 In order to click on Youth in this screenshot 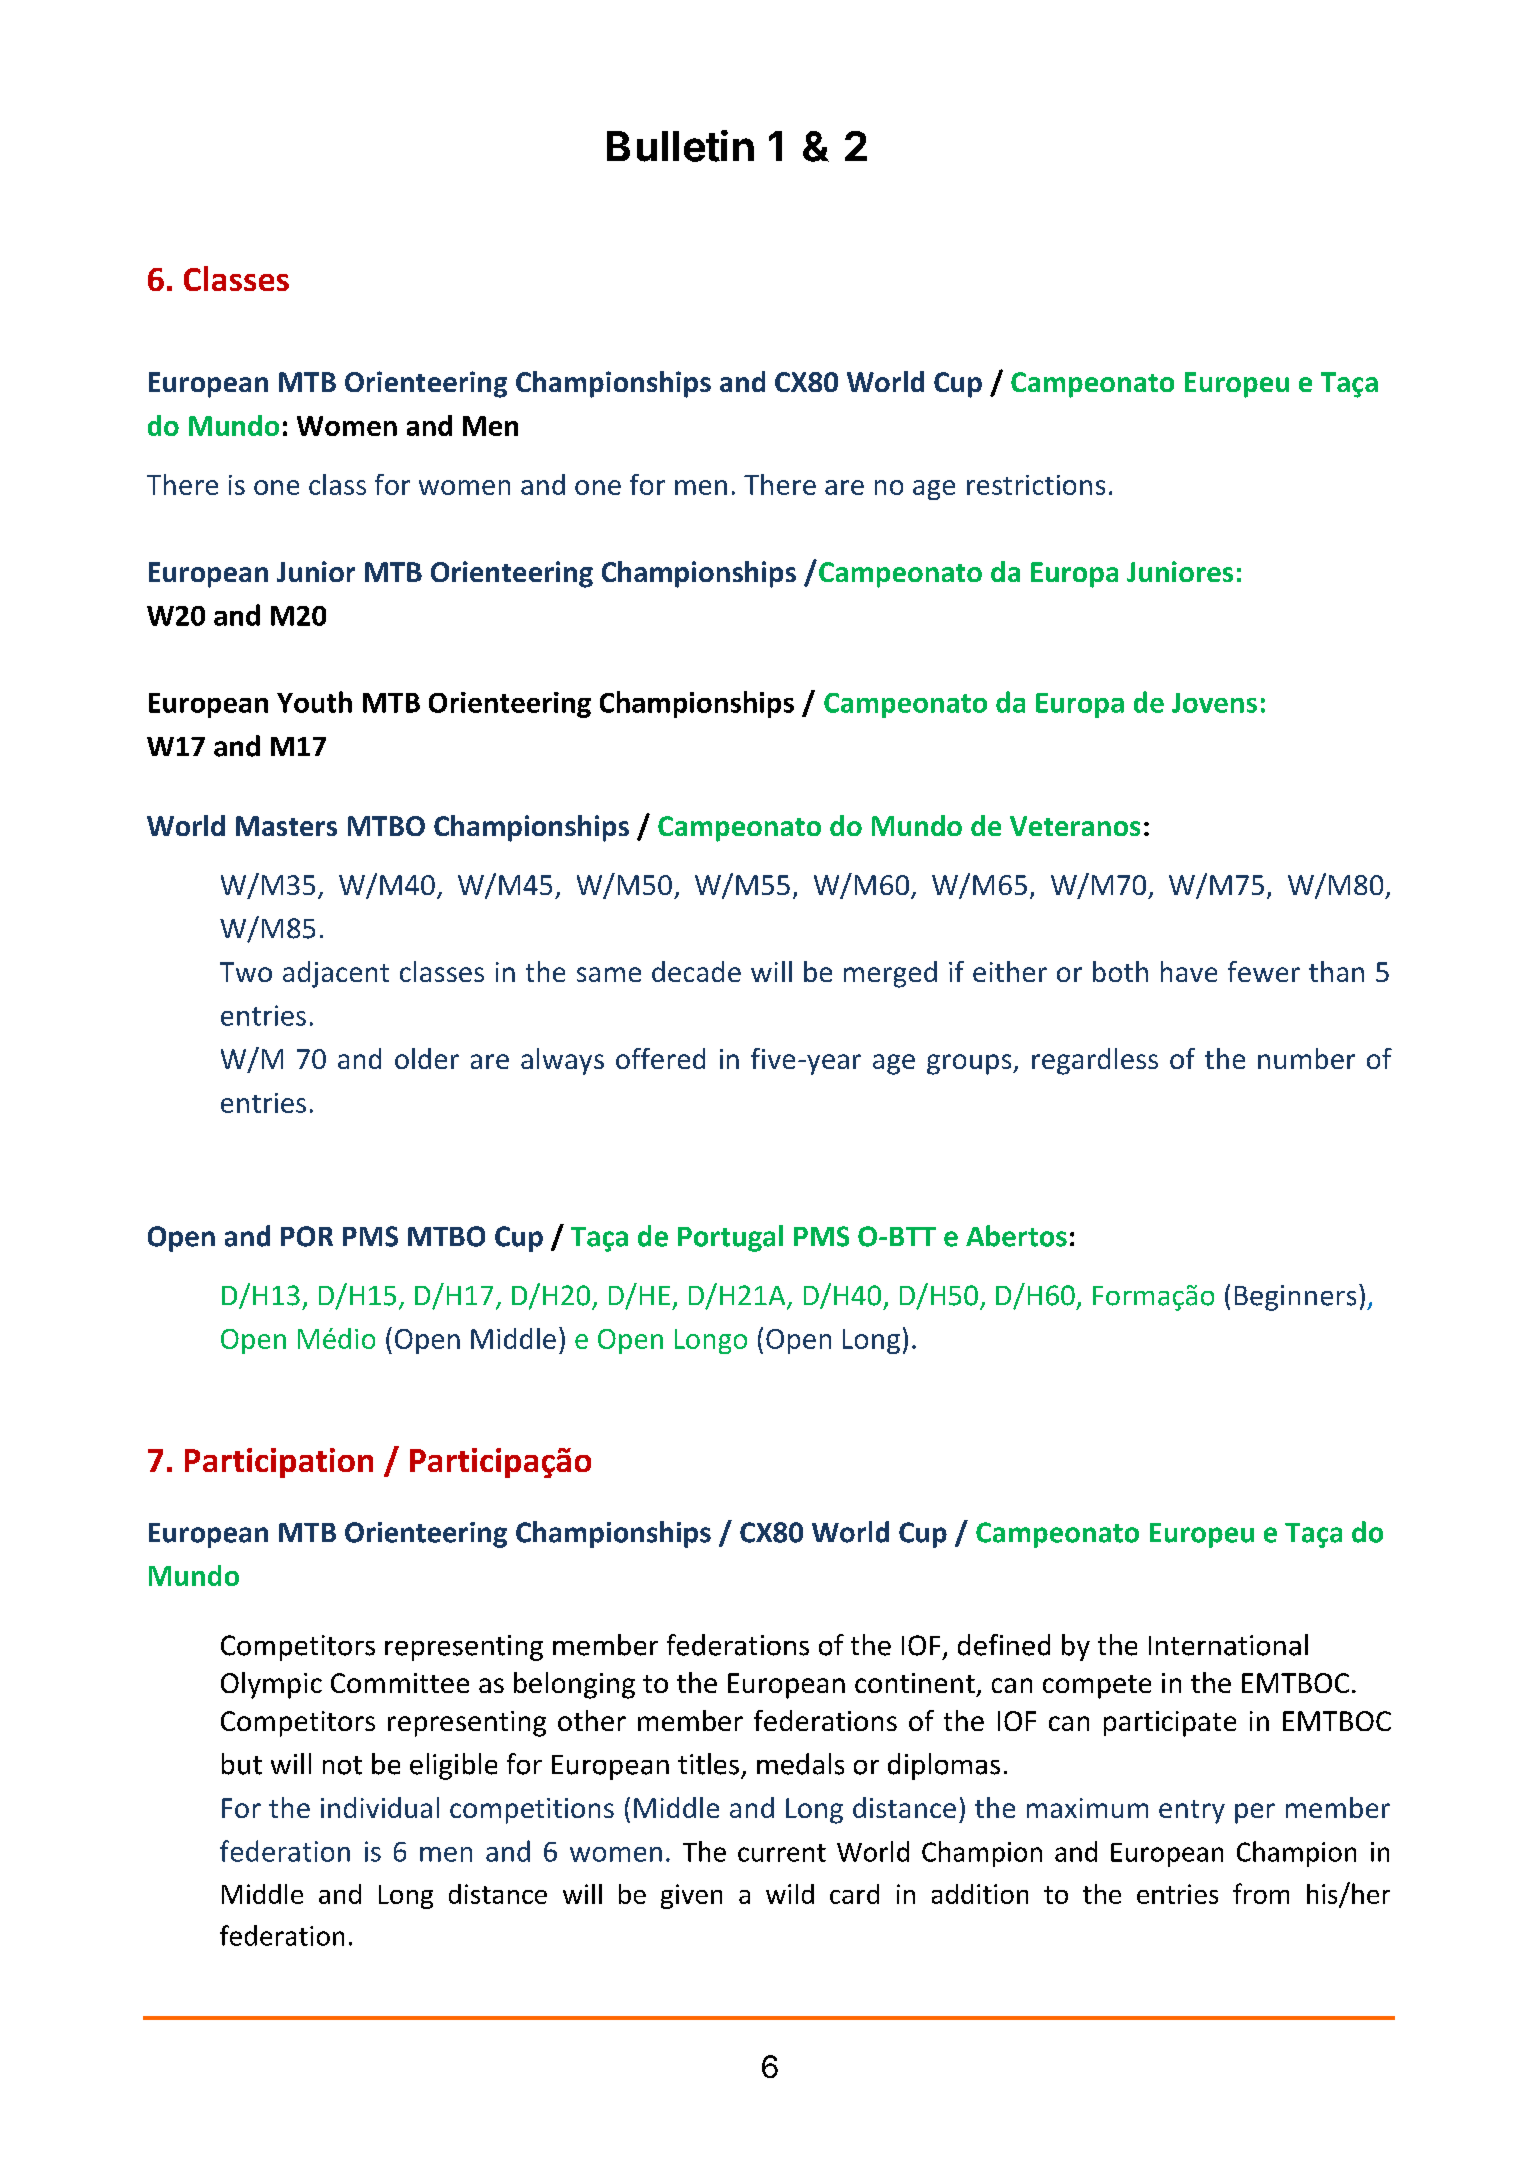, I will do `click(314, 702)`.
